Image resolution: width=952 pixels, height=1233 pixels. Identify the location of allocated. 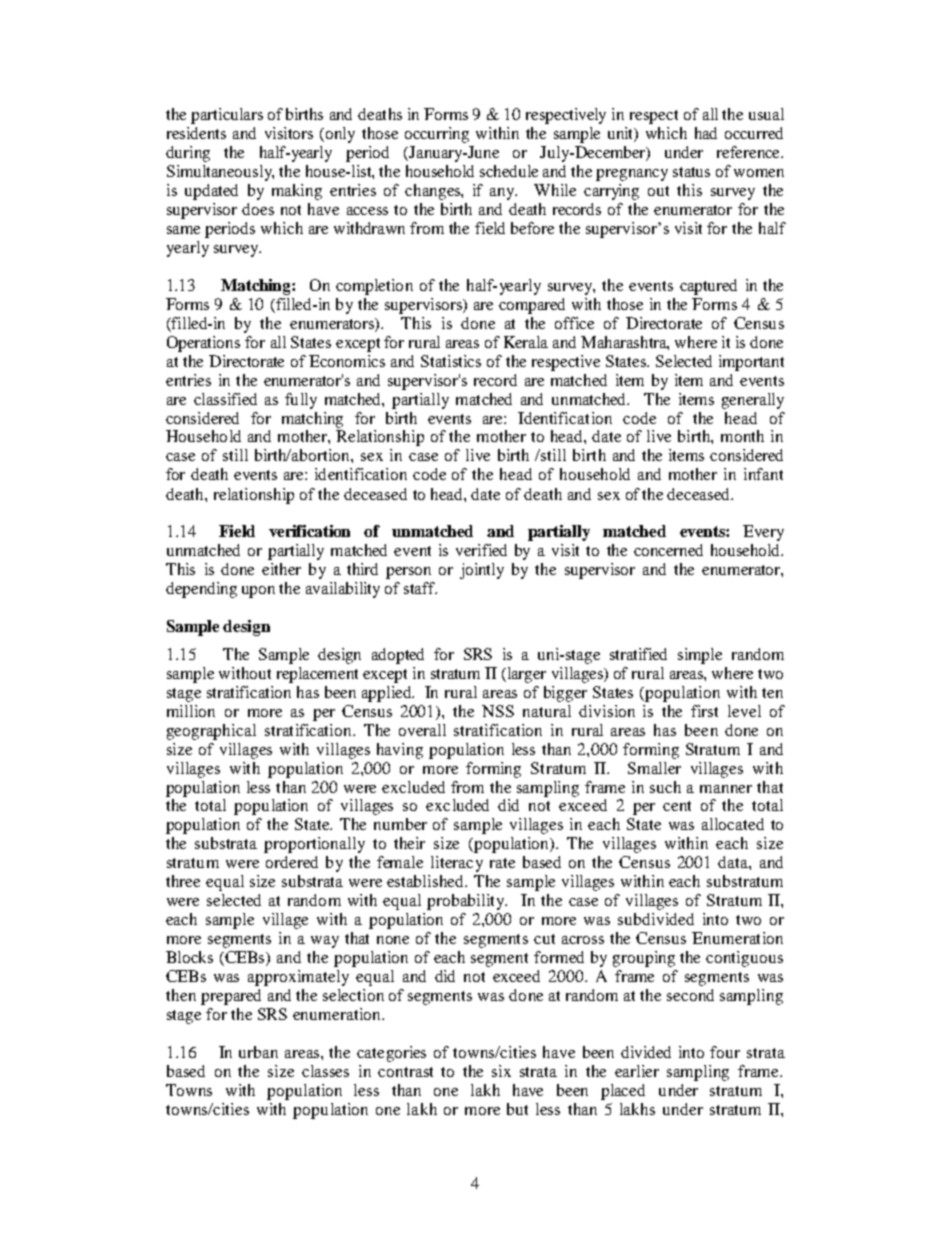
(733, 824).
